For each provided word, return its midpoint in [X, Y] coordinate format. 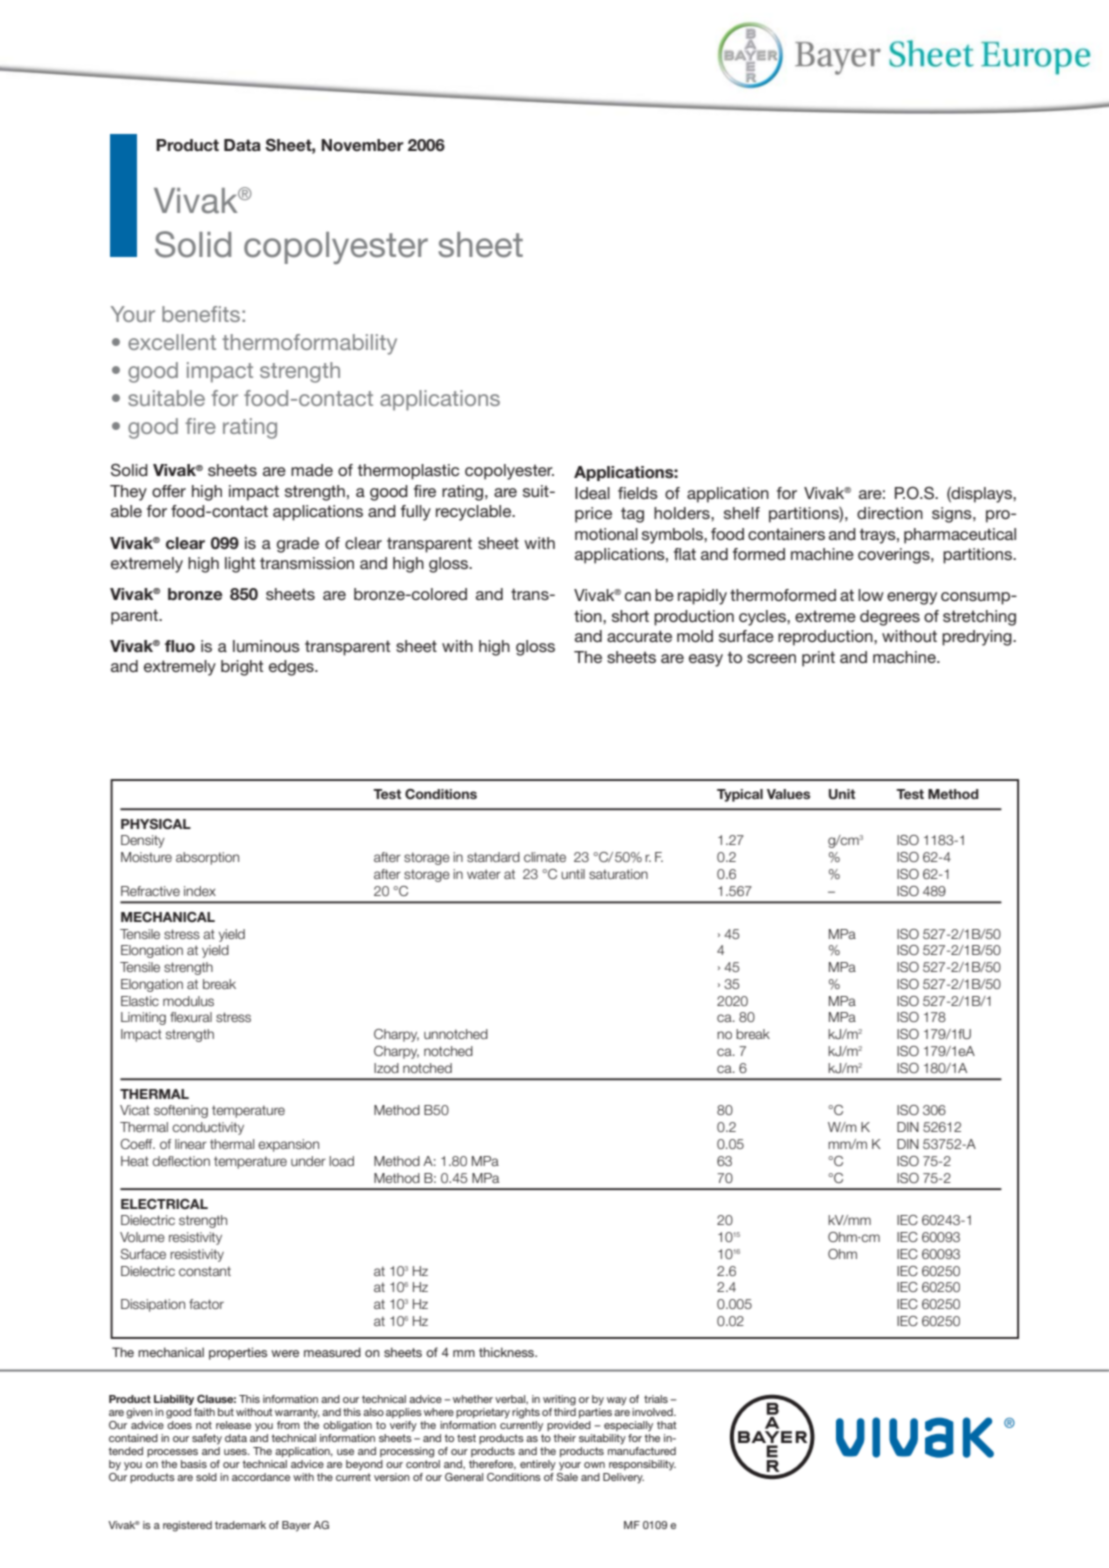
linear [191, 1144]
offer [169, 491]
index [200, 891]
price [593, 515]
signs [953, 515]
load [341, 1161]
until [573, 874]
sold [206, 1477]
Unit [842, 794]
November [362, 145]
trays [879, 536]
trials [656, 1399]
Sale [567, 1475]
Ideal [592, 493]
